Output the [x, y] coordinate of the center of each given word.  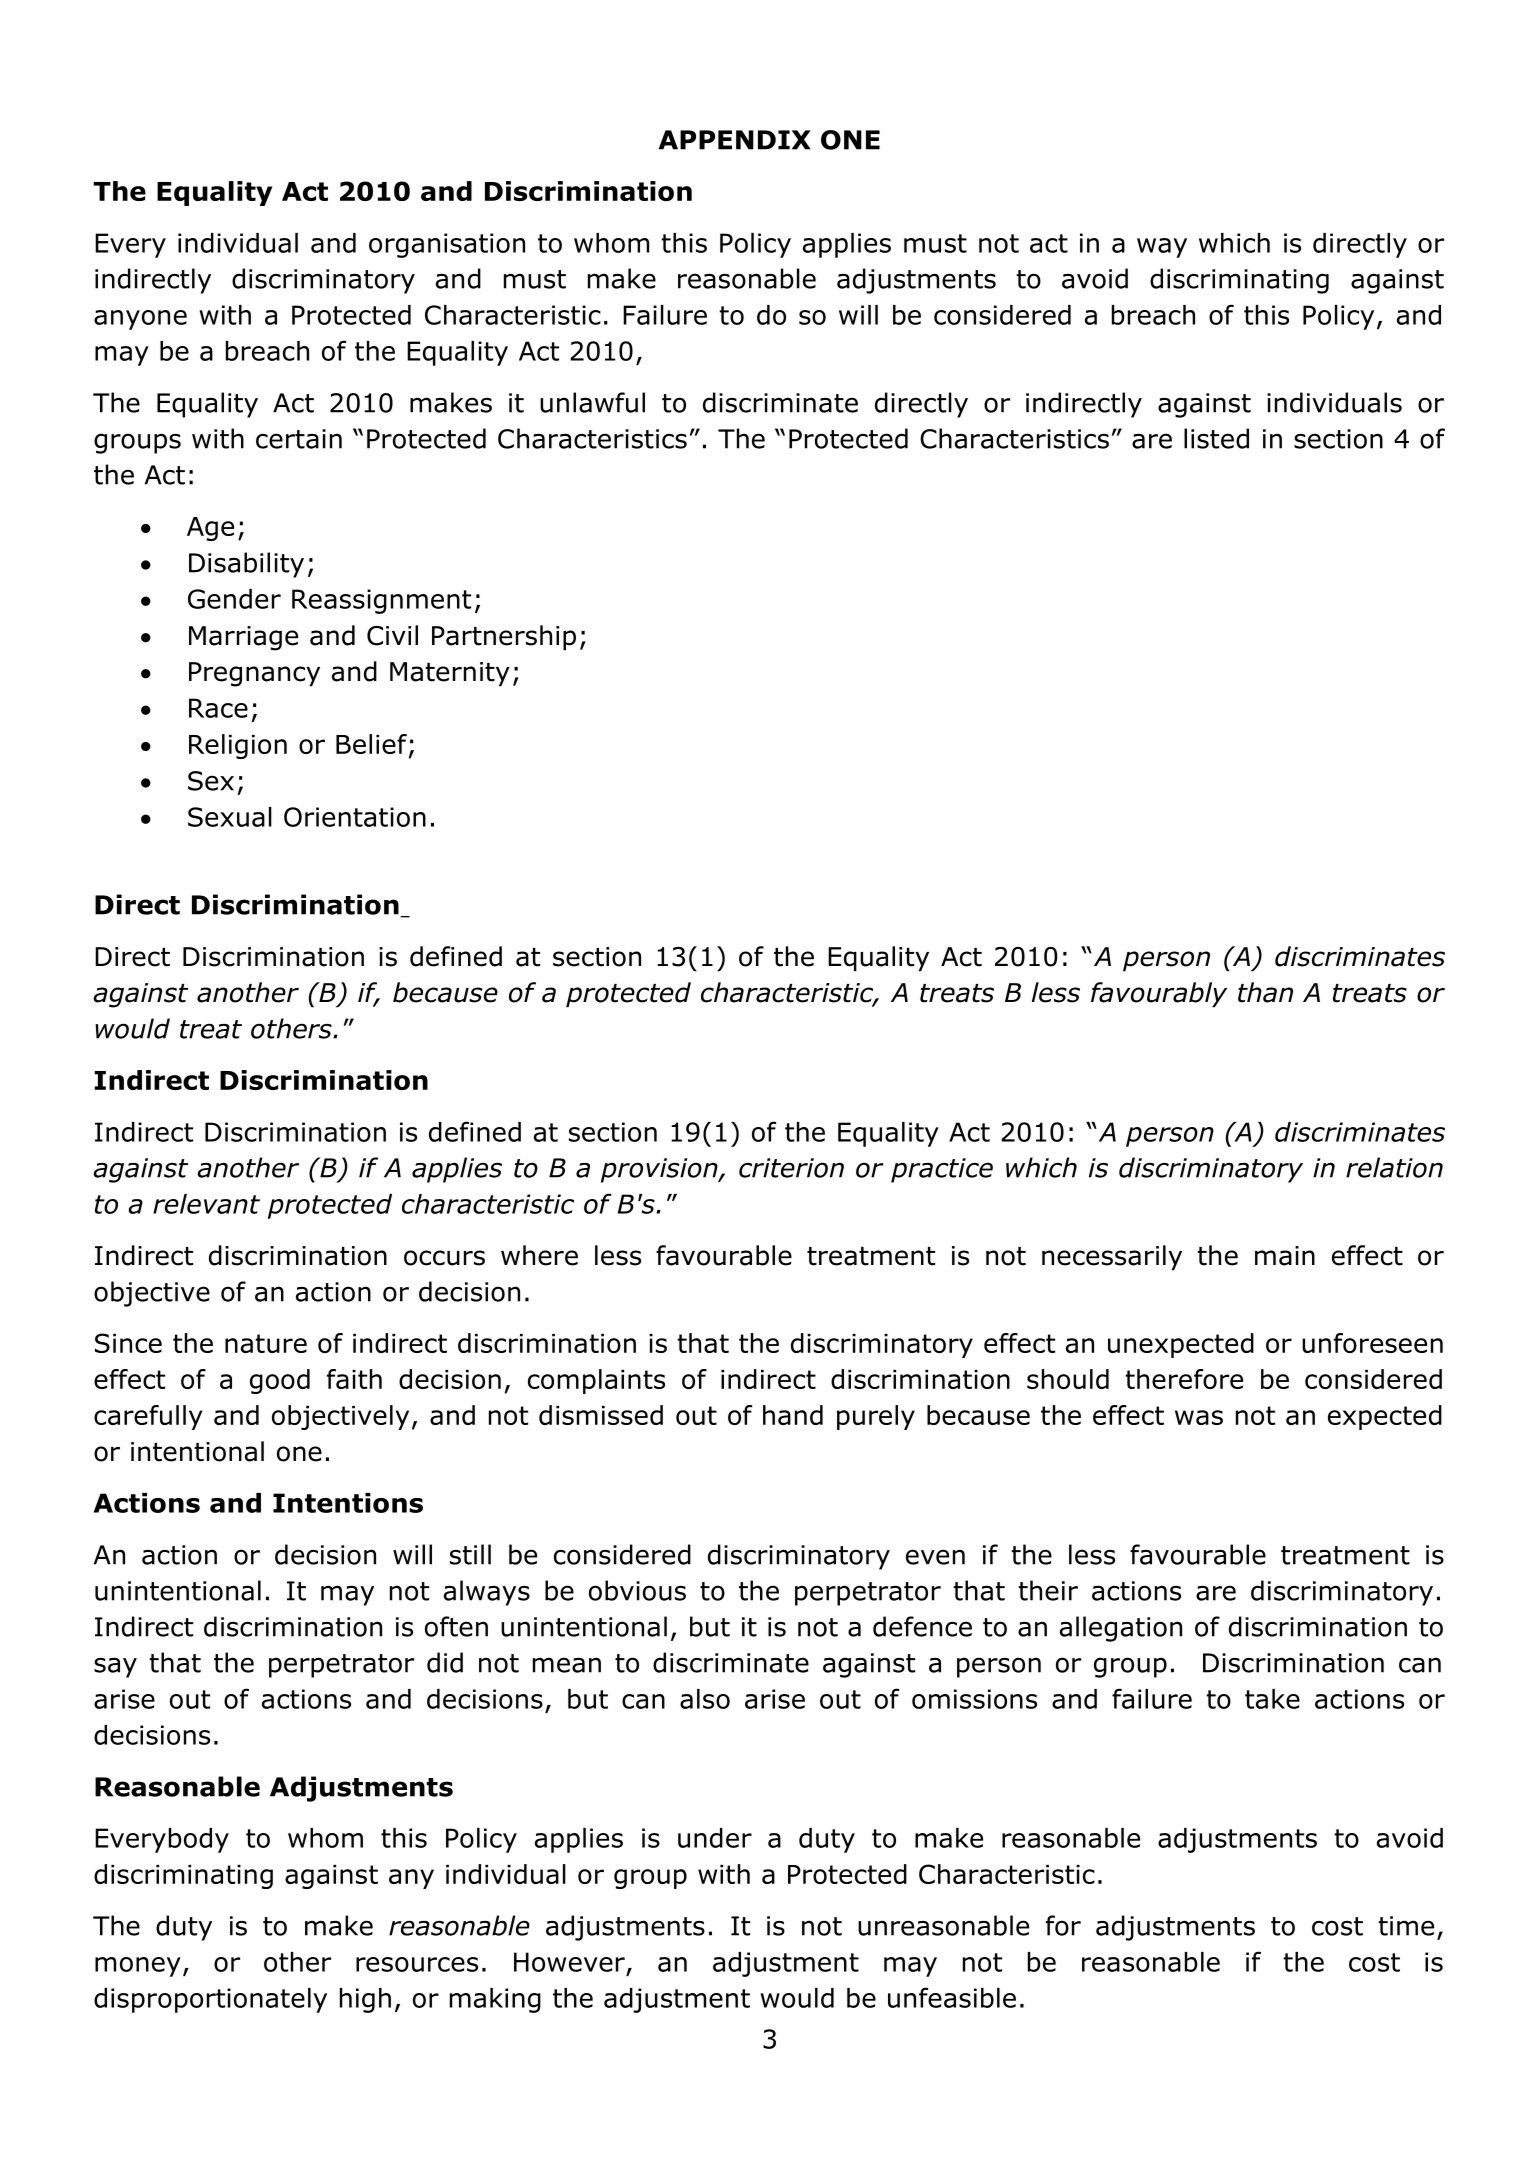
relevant [206, 1204]
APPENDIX [735, 140]
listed [1216, 438]
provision [660, 1170]
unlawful [592, 402]
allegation [1121, 1629]
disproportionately [210, 2000]
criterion [791, 1168]
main [1285, 1256]
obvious [637, 1590]
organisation [447, 245]
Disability [246, 565]
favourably [1159, 995]
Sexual [230, 817]
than [1265, 992]
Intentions [348, 1503]
